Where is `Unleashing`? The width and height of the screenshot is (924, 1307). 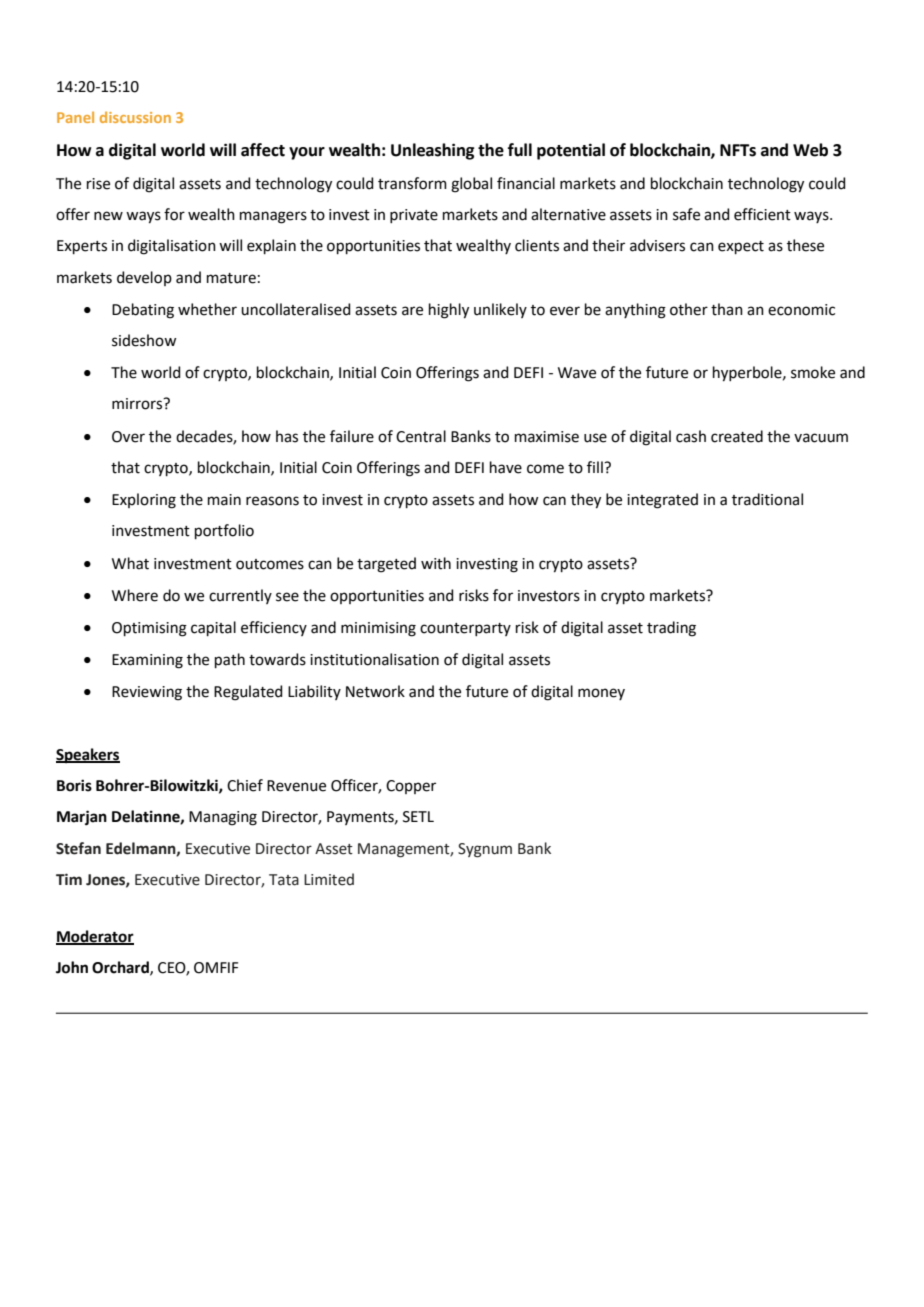
Unleashing is located at coordinates (432, 151).
